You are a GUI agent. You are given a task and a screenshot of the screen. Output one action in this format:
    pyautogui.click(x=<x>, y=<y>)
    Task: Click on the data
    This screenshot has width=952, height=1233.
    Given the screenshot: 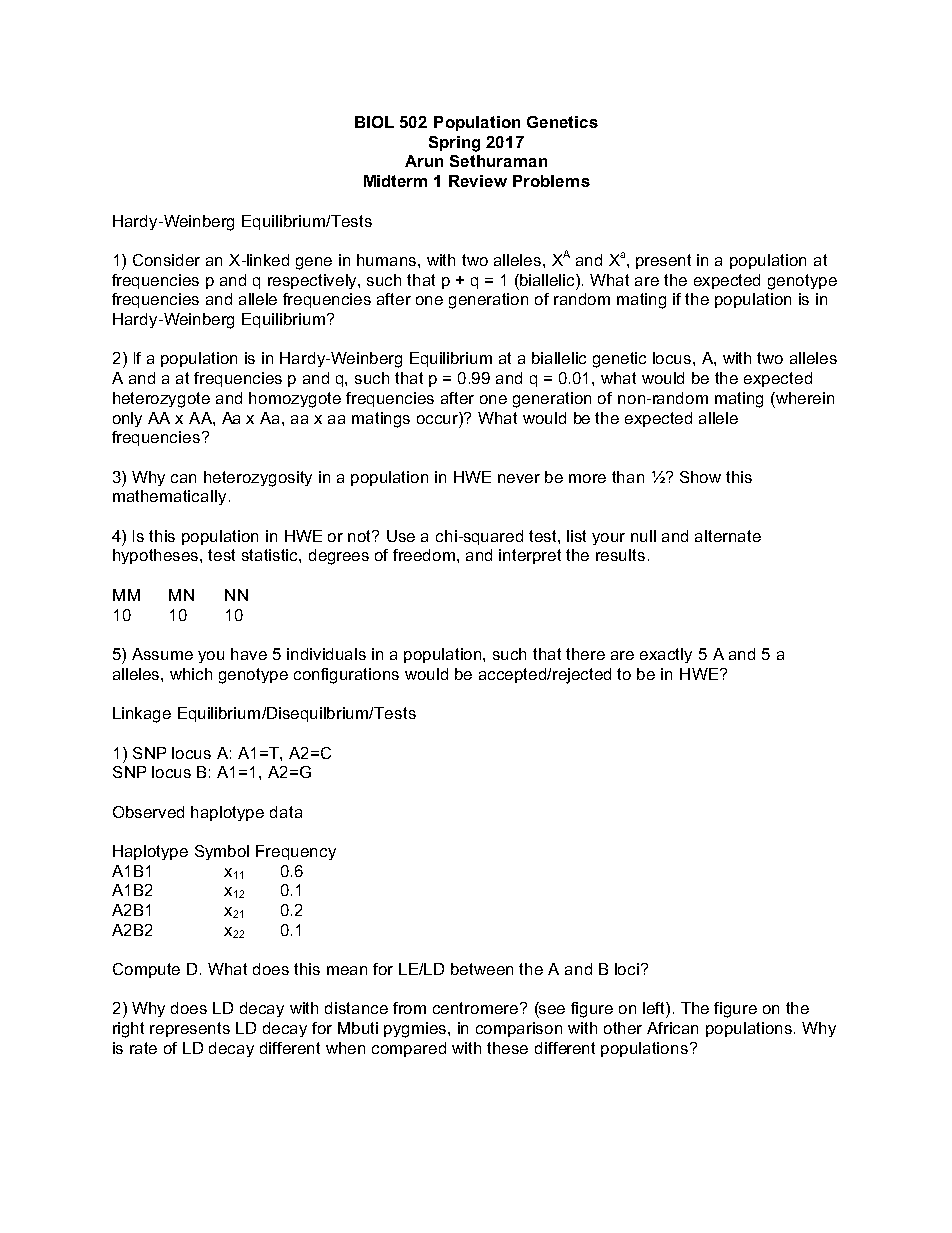 What is the action you would take?
    pyautogui.click(x=286, y=812)
